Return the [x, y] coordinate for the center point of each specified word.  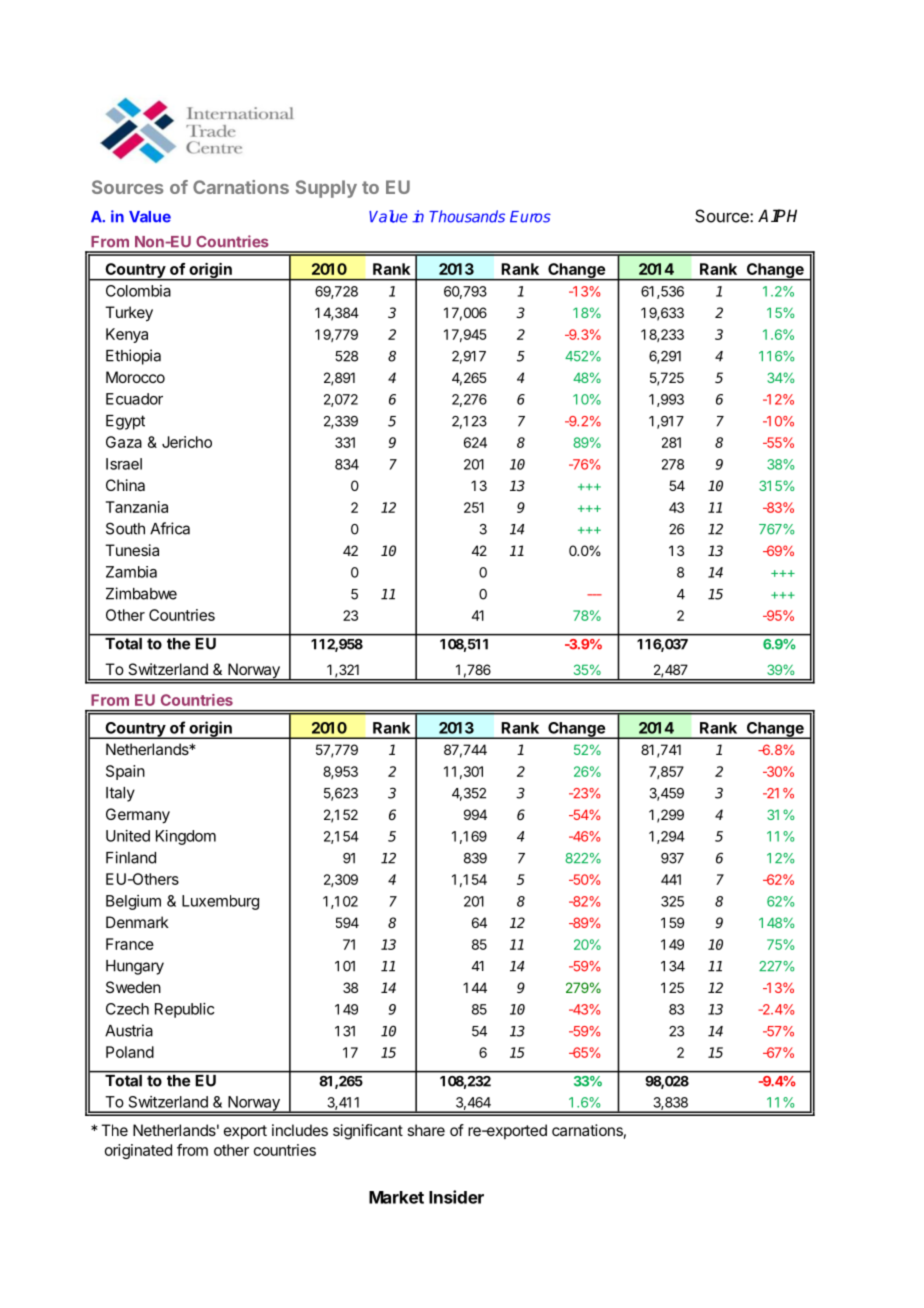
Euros [530, 217]
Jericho [187, 442]
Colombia [138, 291]
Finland [131, 857]
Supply [326, 189]
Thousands [467, 216]
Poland [130, 1052]
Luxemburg [220, 902]
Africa [170, 528]
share [426, 1130]
